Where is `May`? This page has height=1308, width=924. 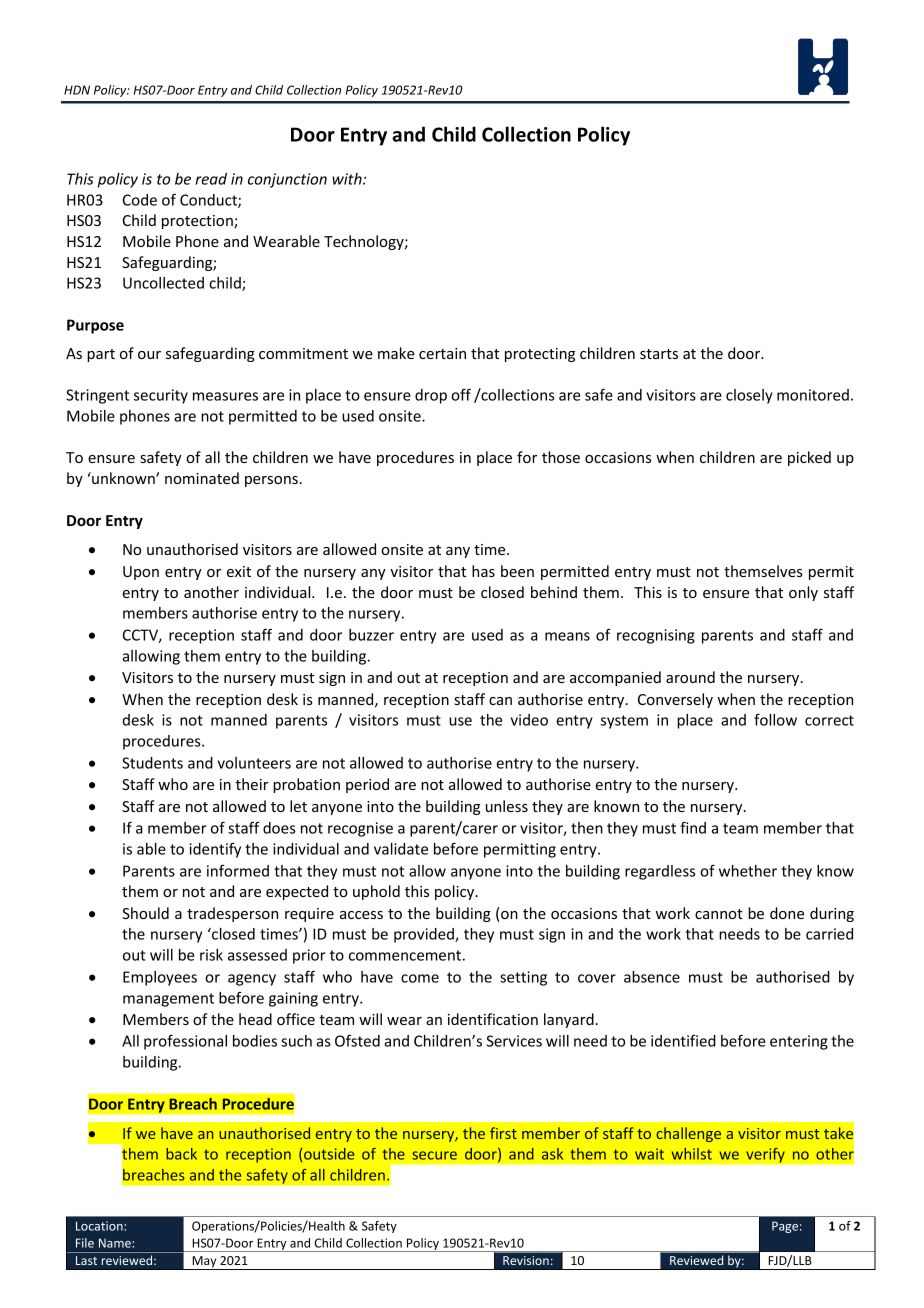
May is located at coordinates (204, 1263).
